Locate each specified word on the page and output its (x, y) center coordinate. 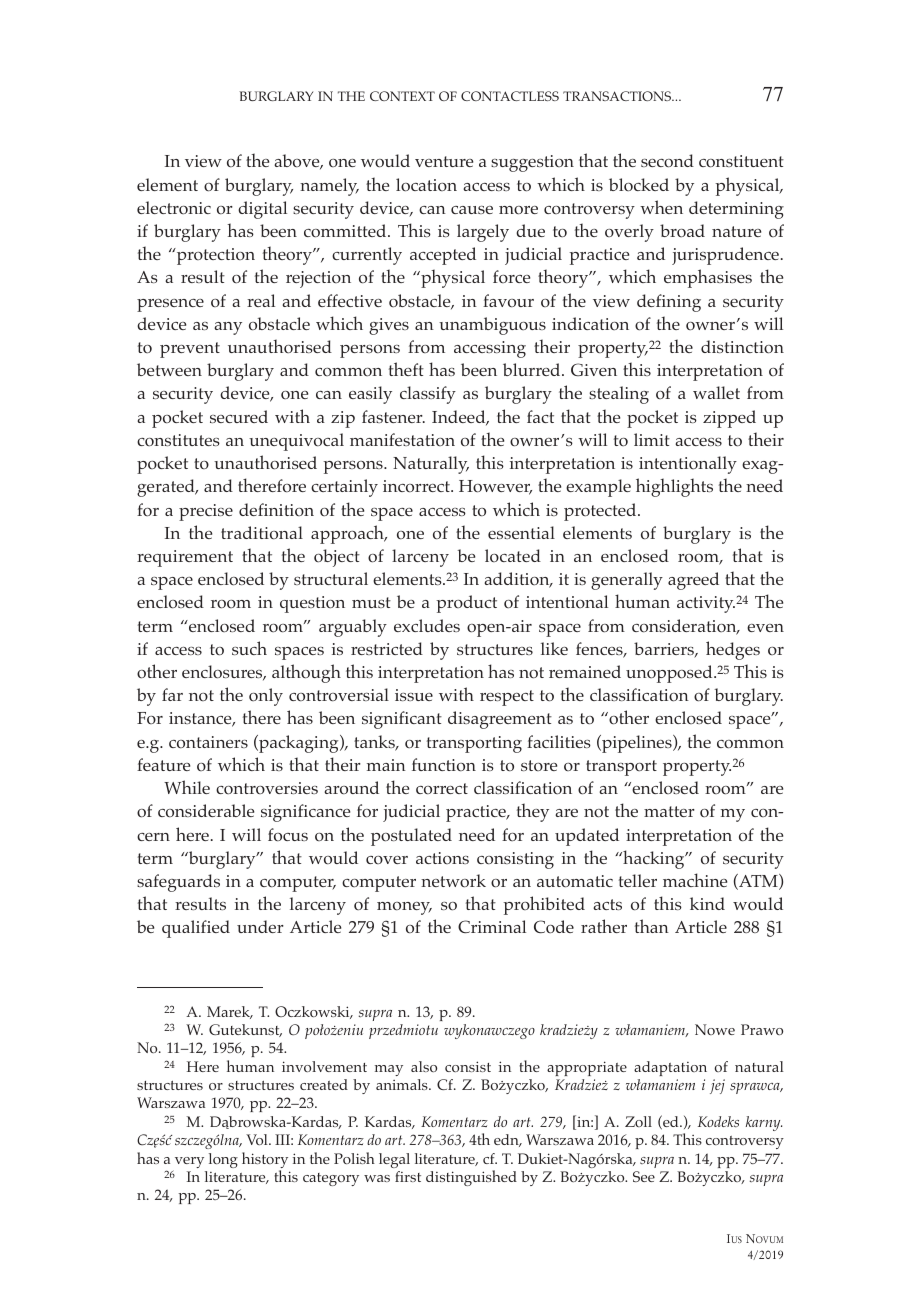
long (223, 1160)
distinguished (471, 1178)
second (667, 161)
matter (669, 811)
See (644, 1176)
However (495, 487)
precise (206, 512)
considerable (206, 811)
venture (444, 161)
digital (262, 210)
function (444, 765)
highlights (674, 487)
